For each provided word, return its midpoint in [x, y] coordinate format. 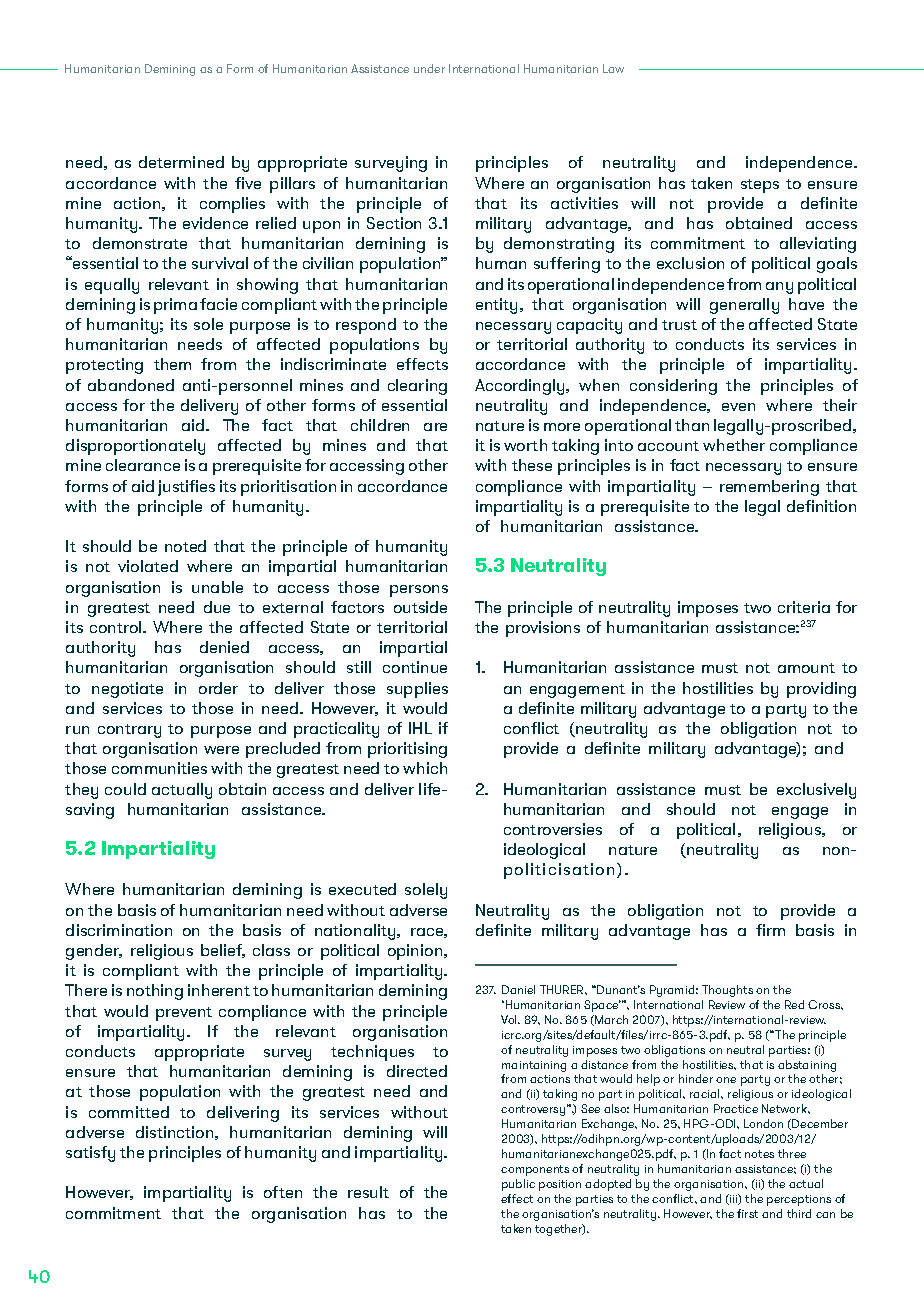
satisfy [90, 1154]
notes [759, 1154]
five [248, 183]
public [518, 1185]
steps [760, 186]
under [429, 68]
